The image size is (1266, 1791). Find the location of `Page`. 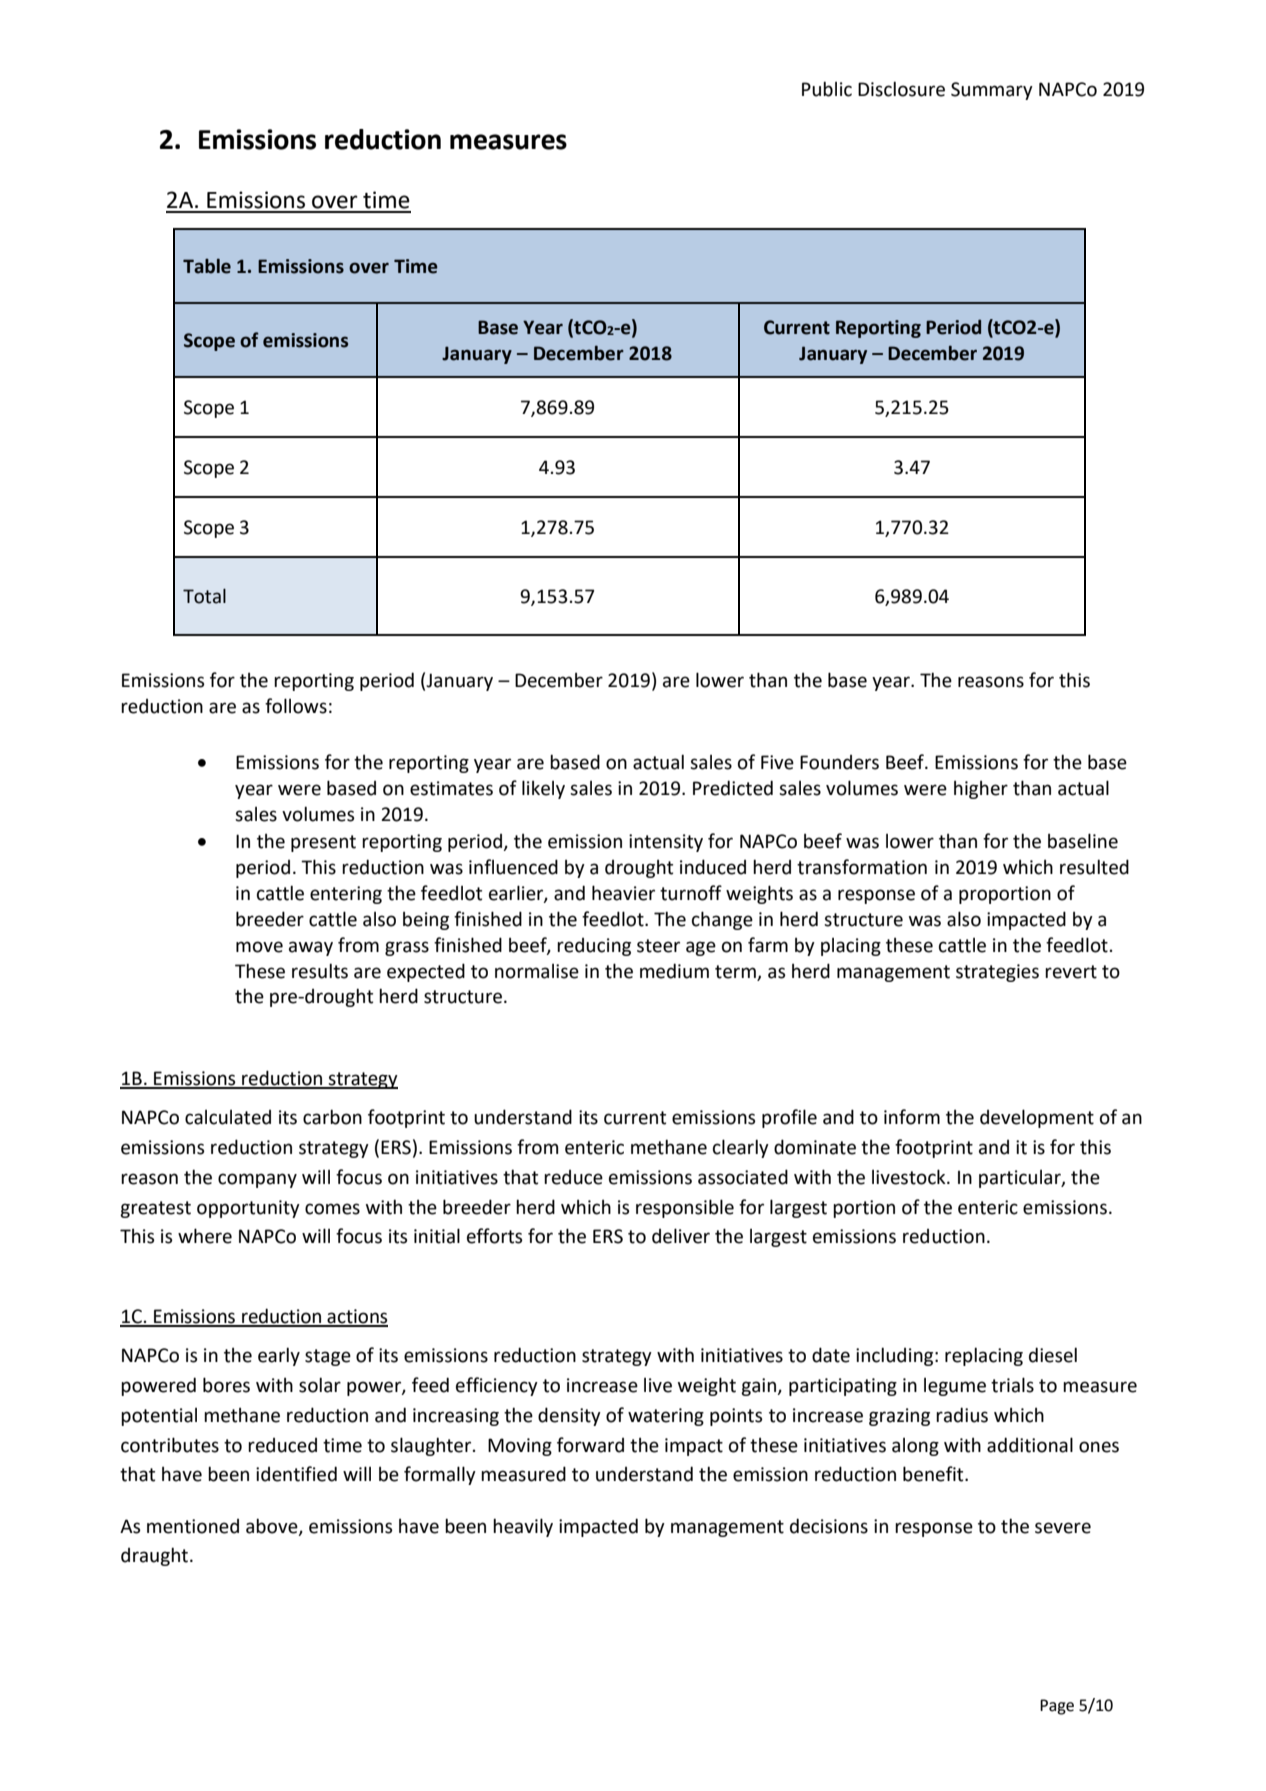

Page is located at coordinates (1057, 1707).
